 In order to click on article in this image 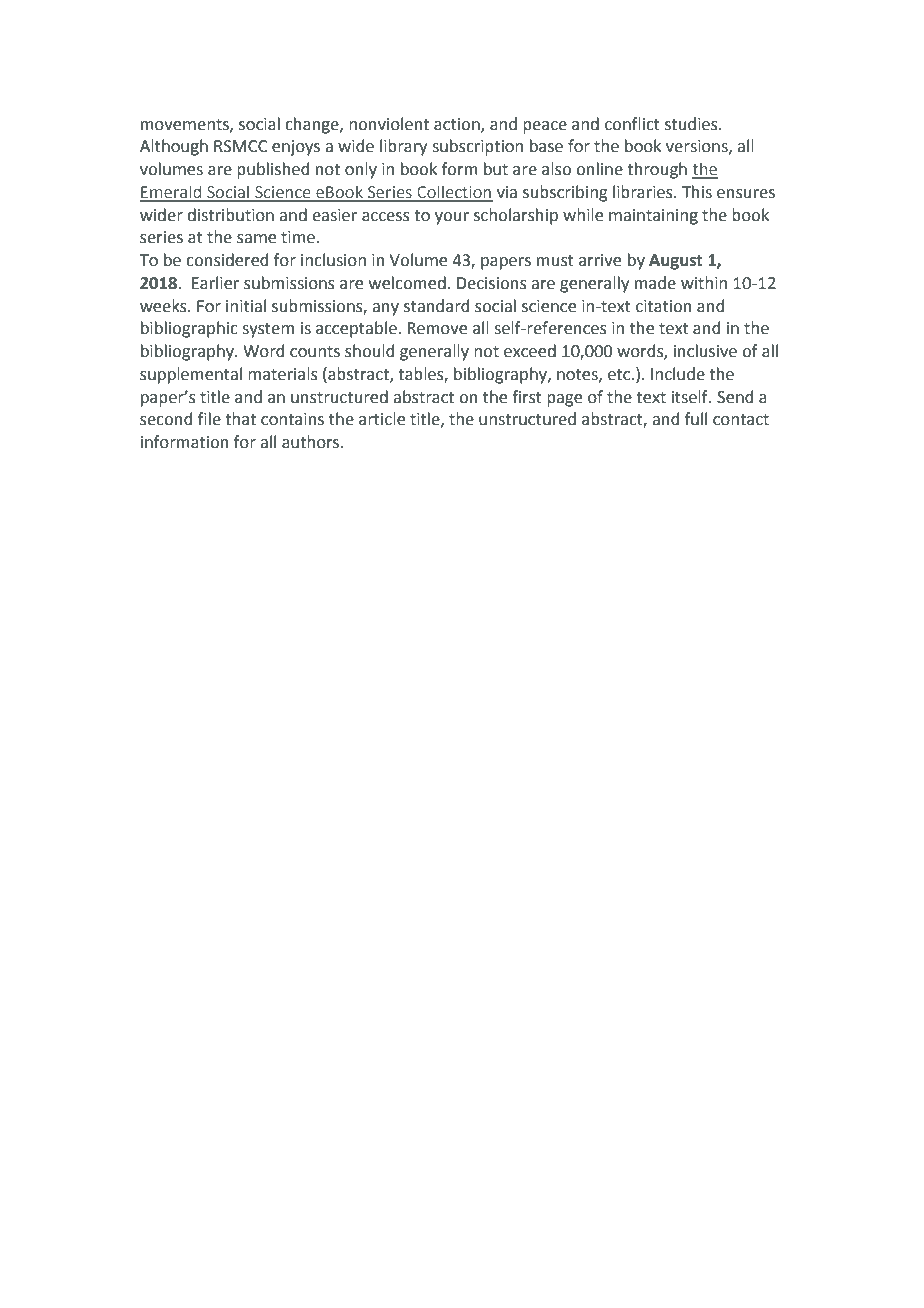, I will do `click(382, 419)`.
